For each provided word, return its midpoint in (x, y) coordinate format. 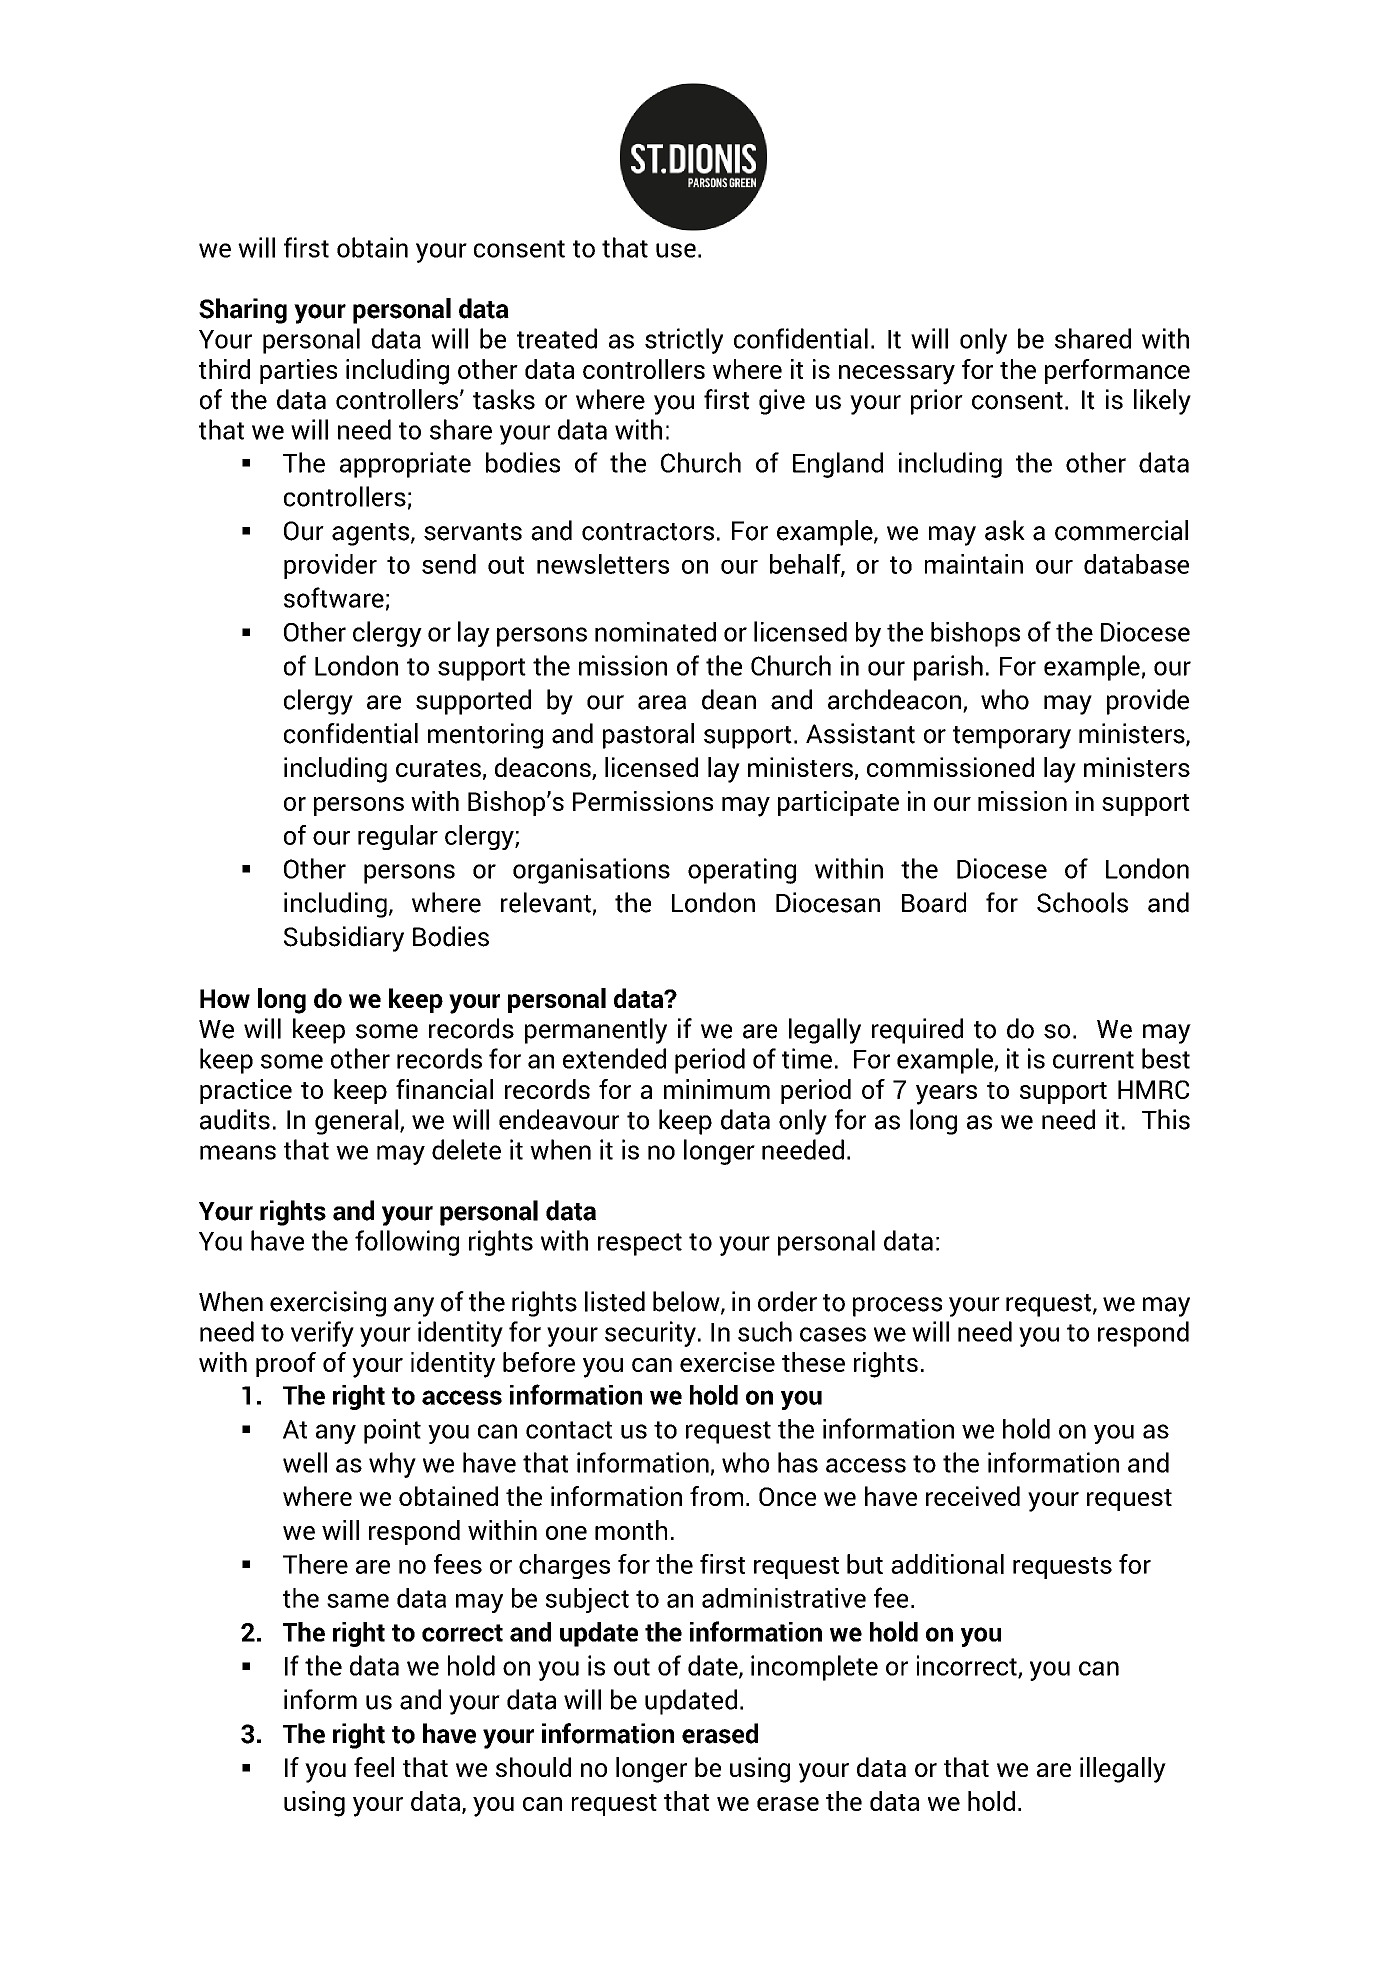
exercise (727, 1362)
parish (948, 668)
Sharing (243, 311)
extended (614, 1058)
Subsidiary (344, 939)
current (1093, 1060)
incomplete (814, 1668)
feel (374, 1767)
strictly (684, 341)
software (334, 597)
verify (322, 1334)
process (897, 1307)
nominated (655, 632)
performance (1117, 371)
